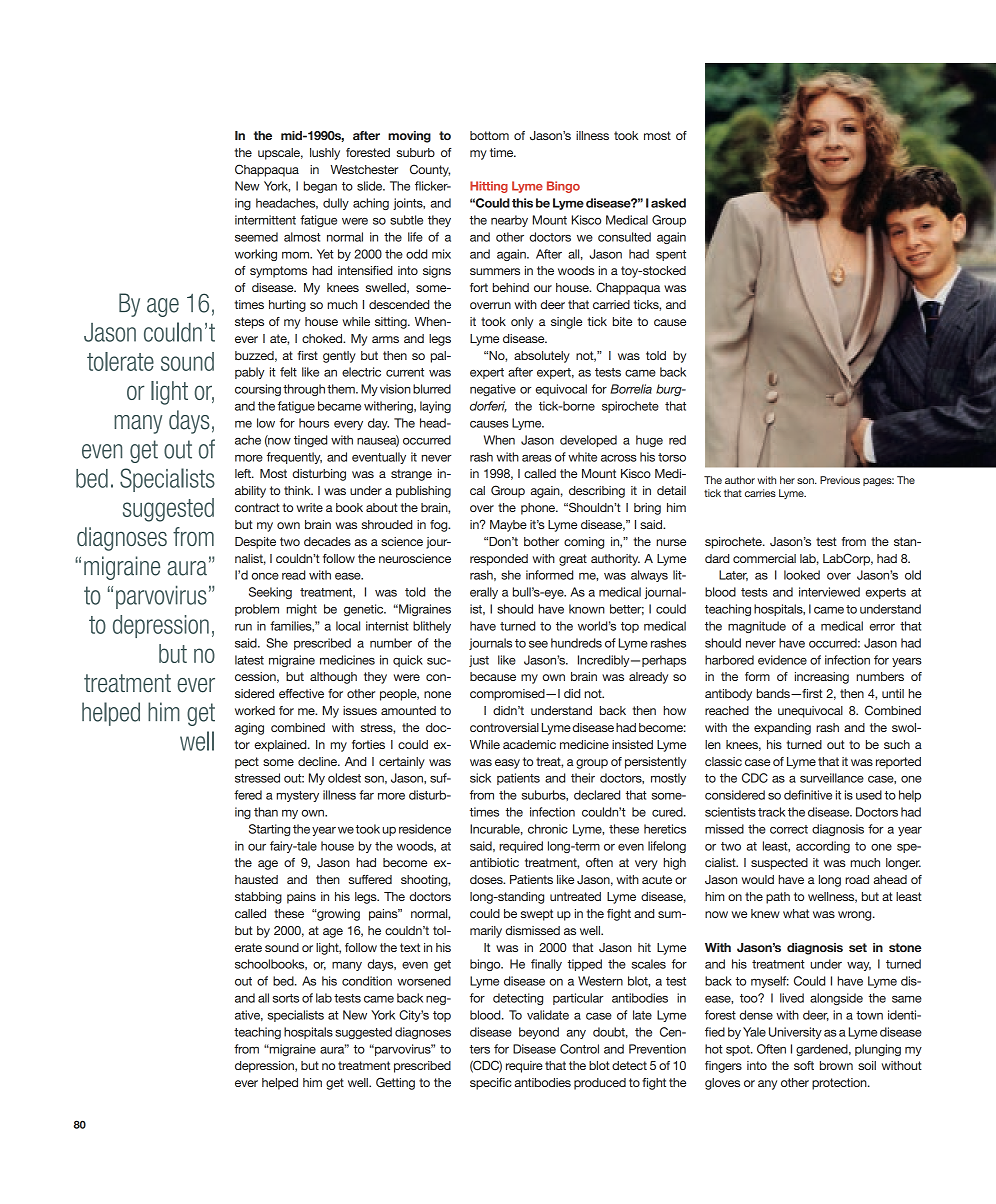  Describe the element at coordinates (318, 761) in the document. I see `decline` at that location.
